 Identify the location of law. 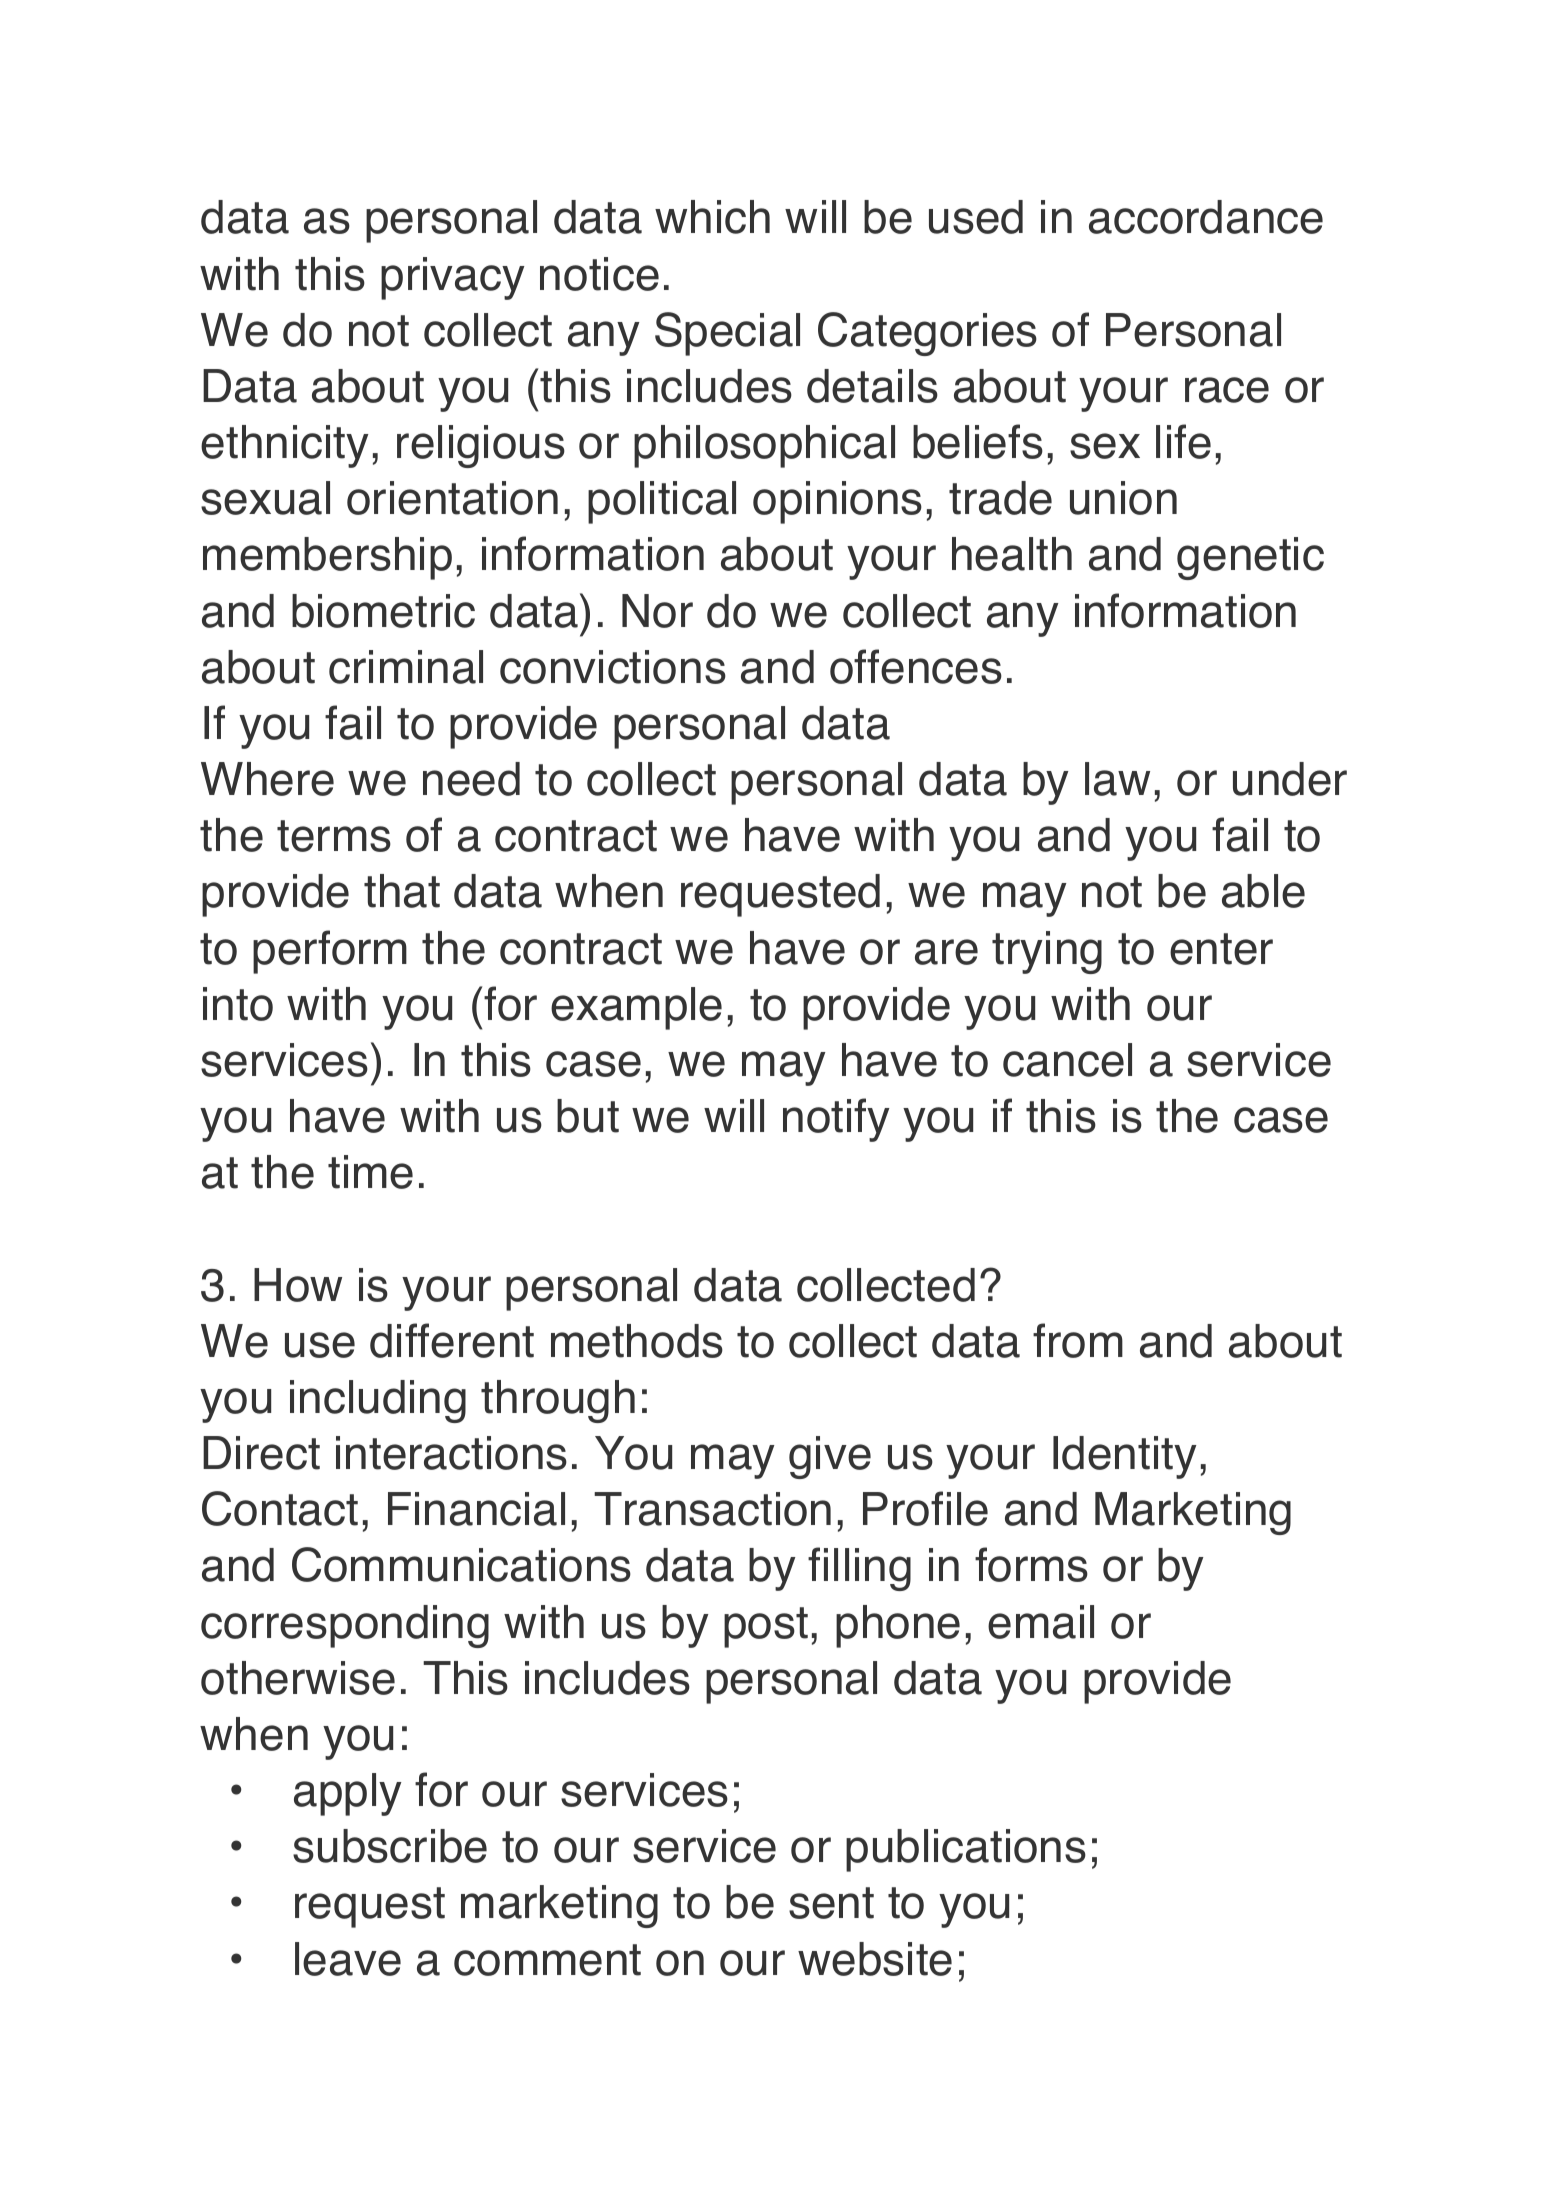
(1117, 779).
